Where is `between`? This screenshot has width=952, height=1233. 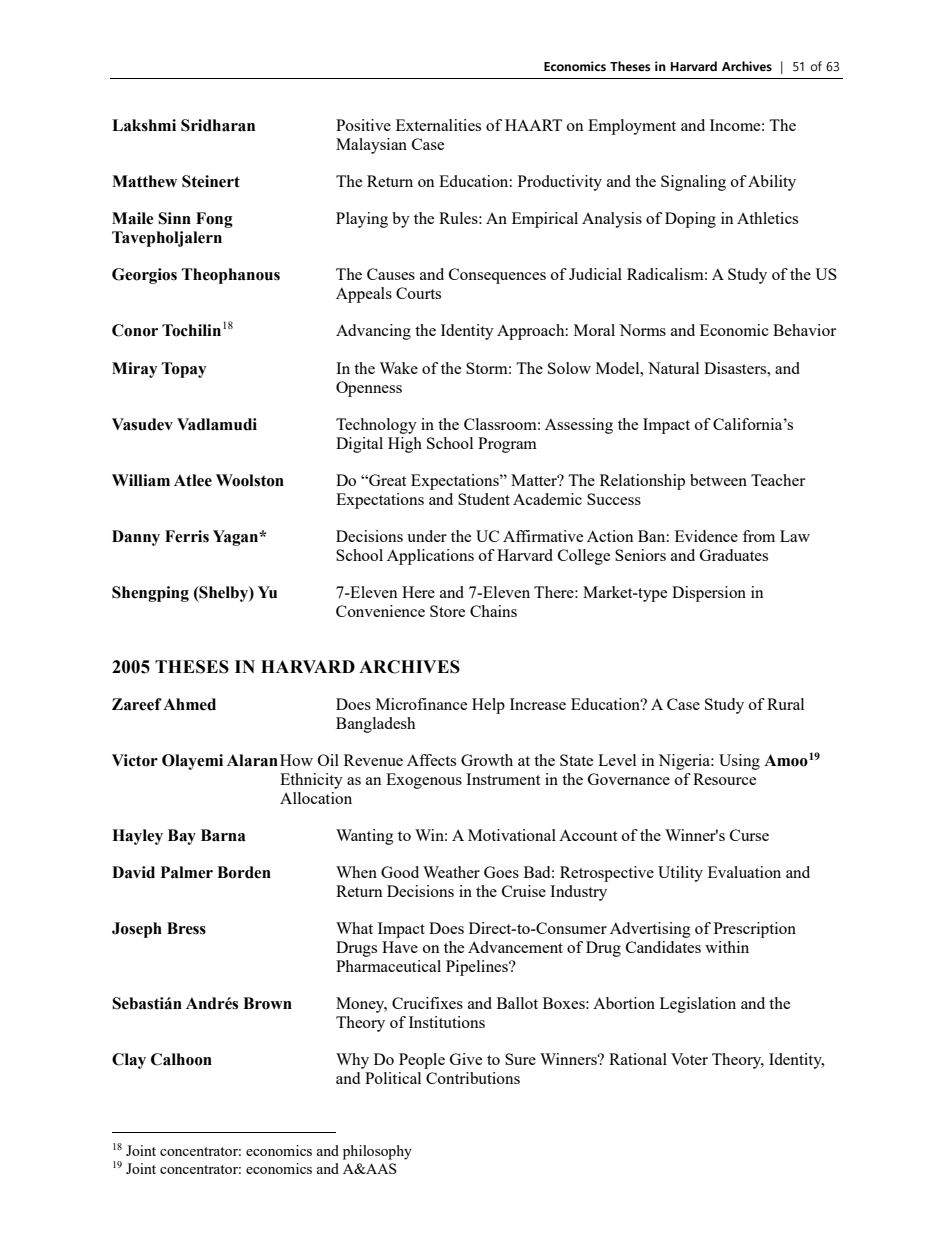 between is located at coordinates (718, 480).
